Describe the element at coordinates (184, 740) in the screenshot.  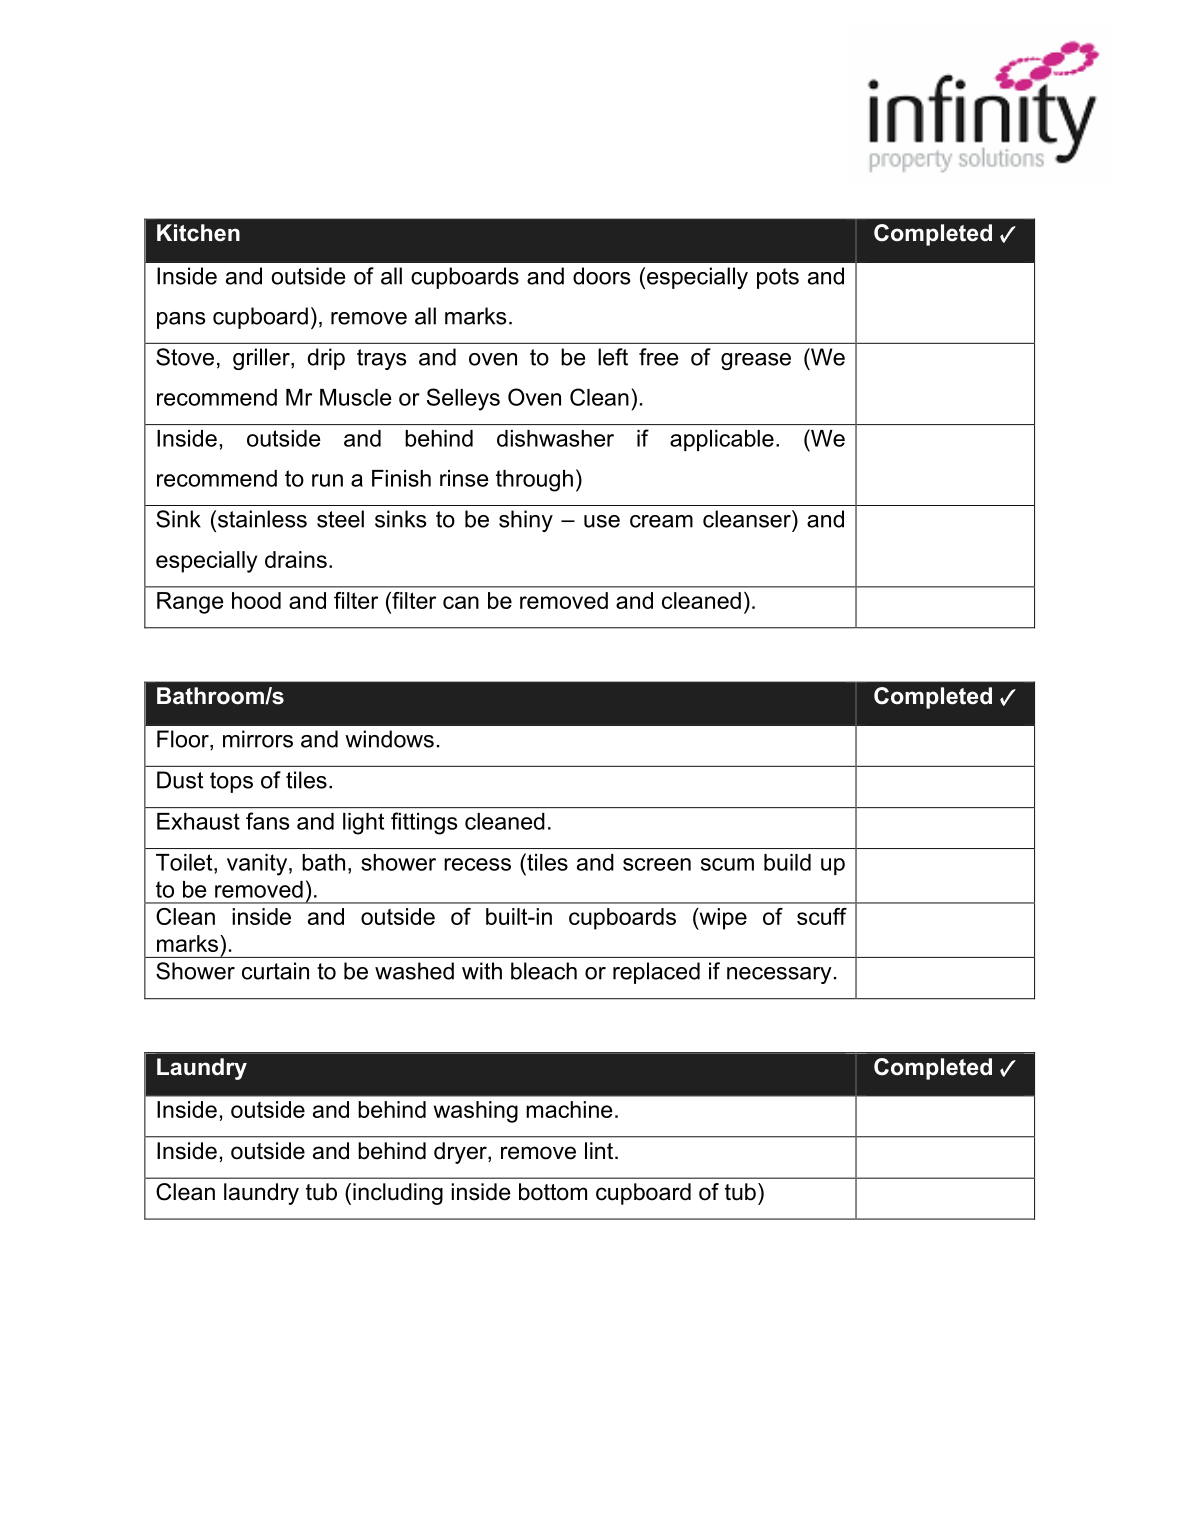
I see `Floor` at that location.
